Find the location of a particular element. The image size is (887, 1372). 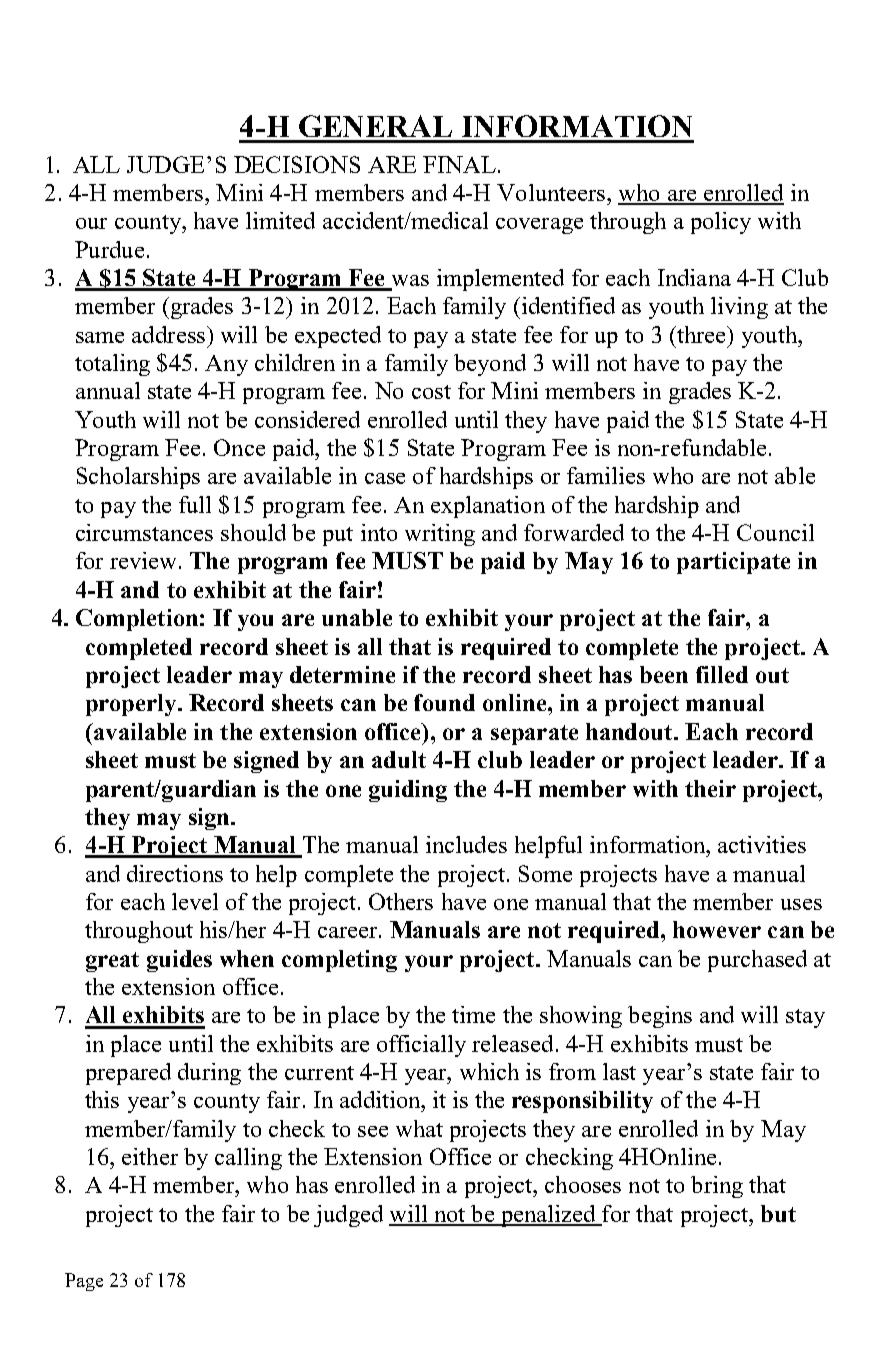

Page is located at coordinates (84, 1282).
